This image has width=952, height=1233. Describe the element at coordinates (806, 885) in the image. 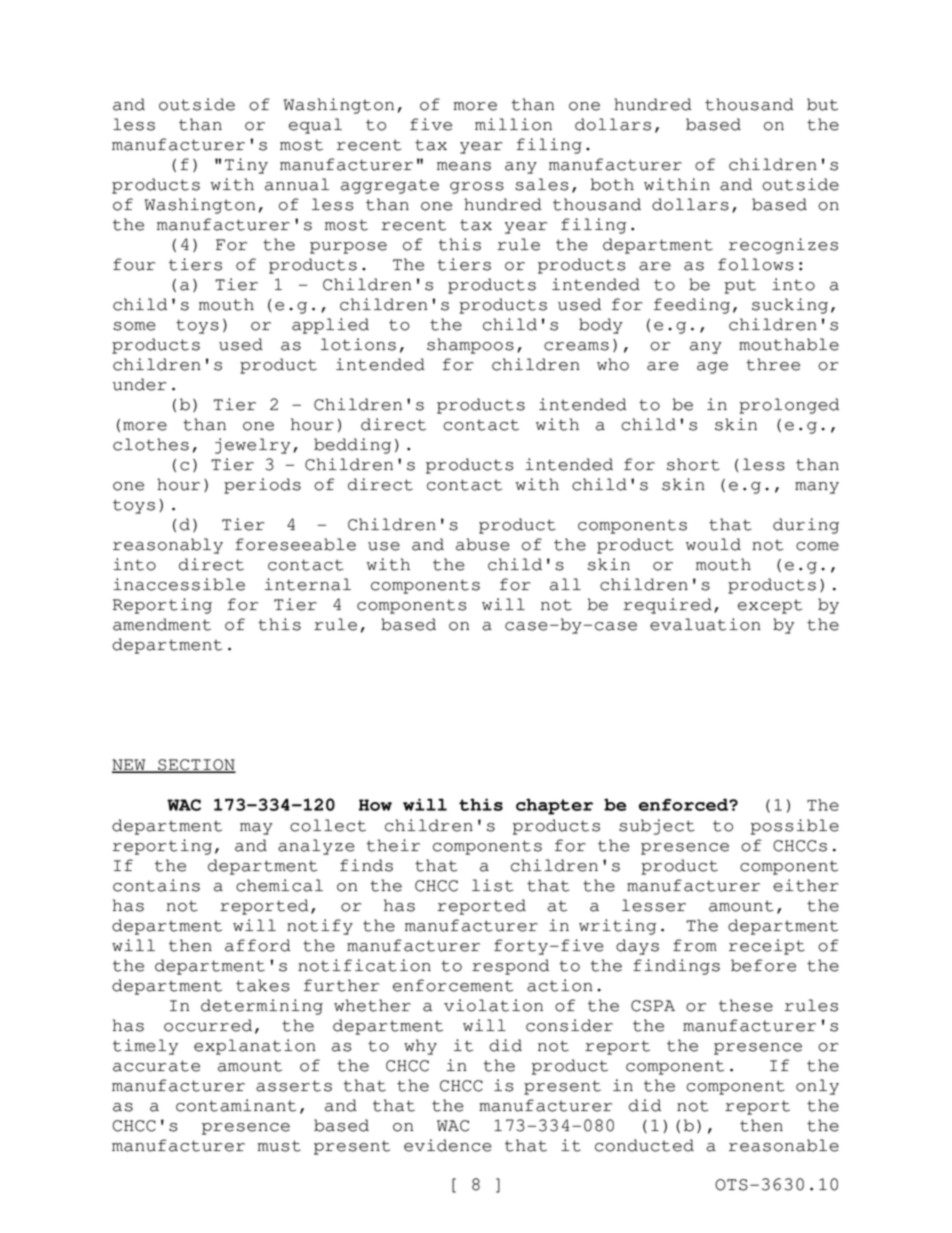

I see `either` at that location.
